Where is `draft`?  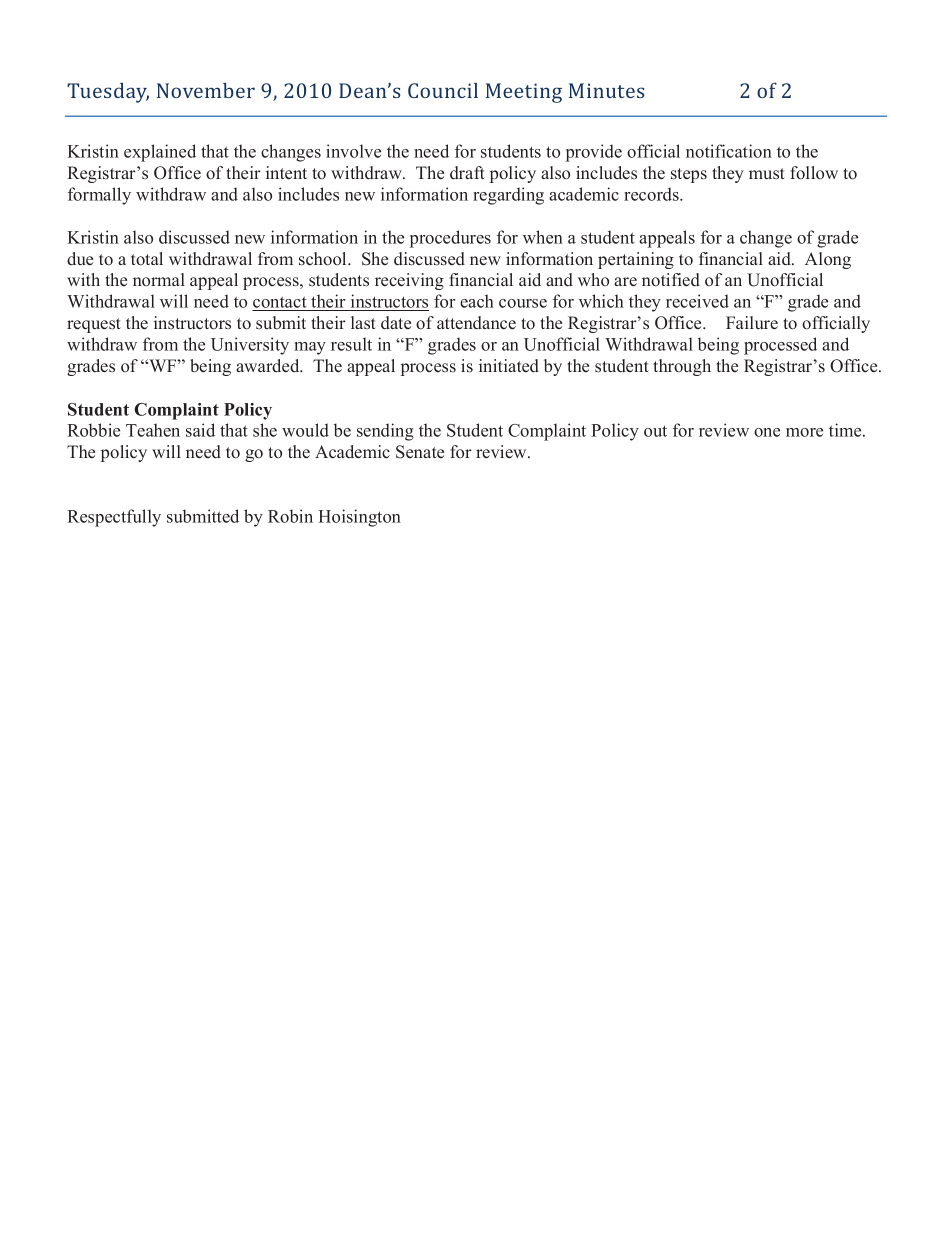 draft is located at coordinates (467, 173).
